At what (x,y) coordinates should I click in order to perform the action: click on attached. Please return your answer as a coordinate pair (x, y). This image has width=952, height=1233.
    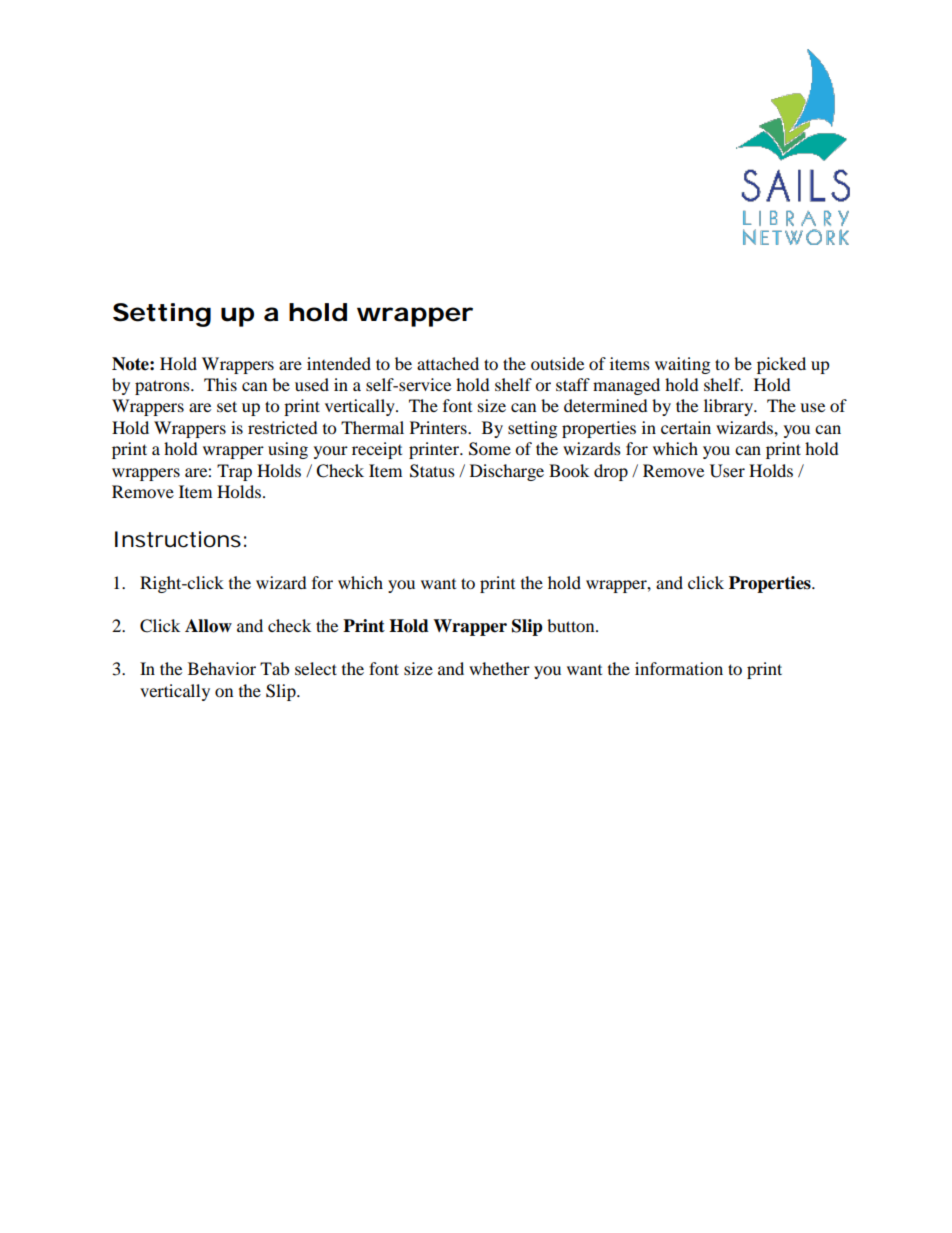
    Looking at the image, I should click on (448, 363).
